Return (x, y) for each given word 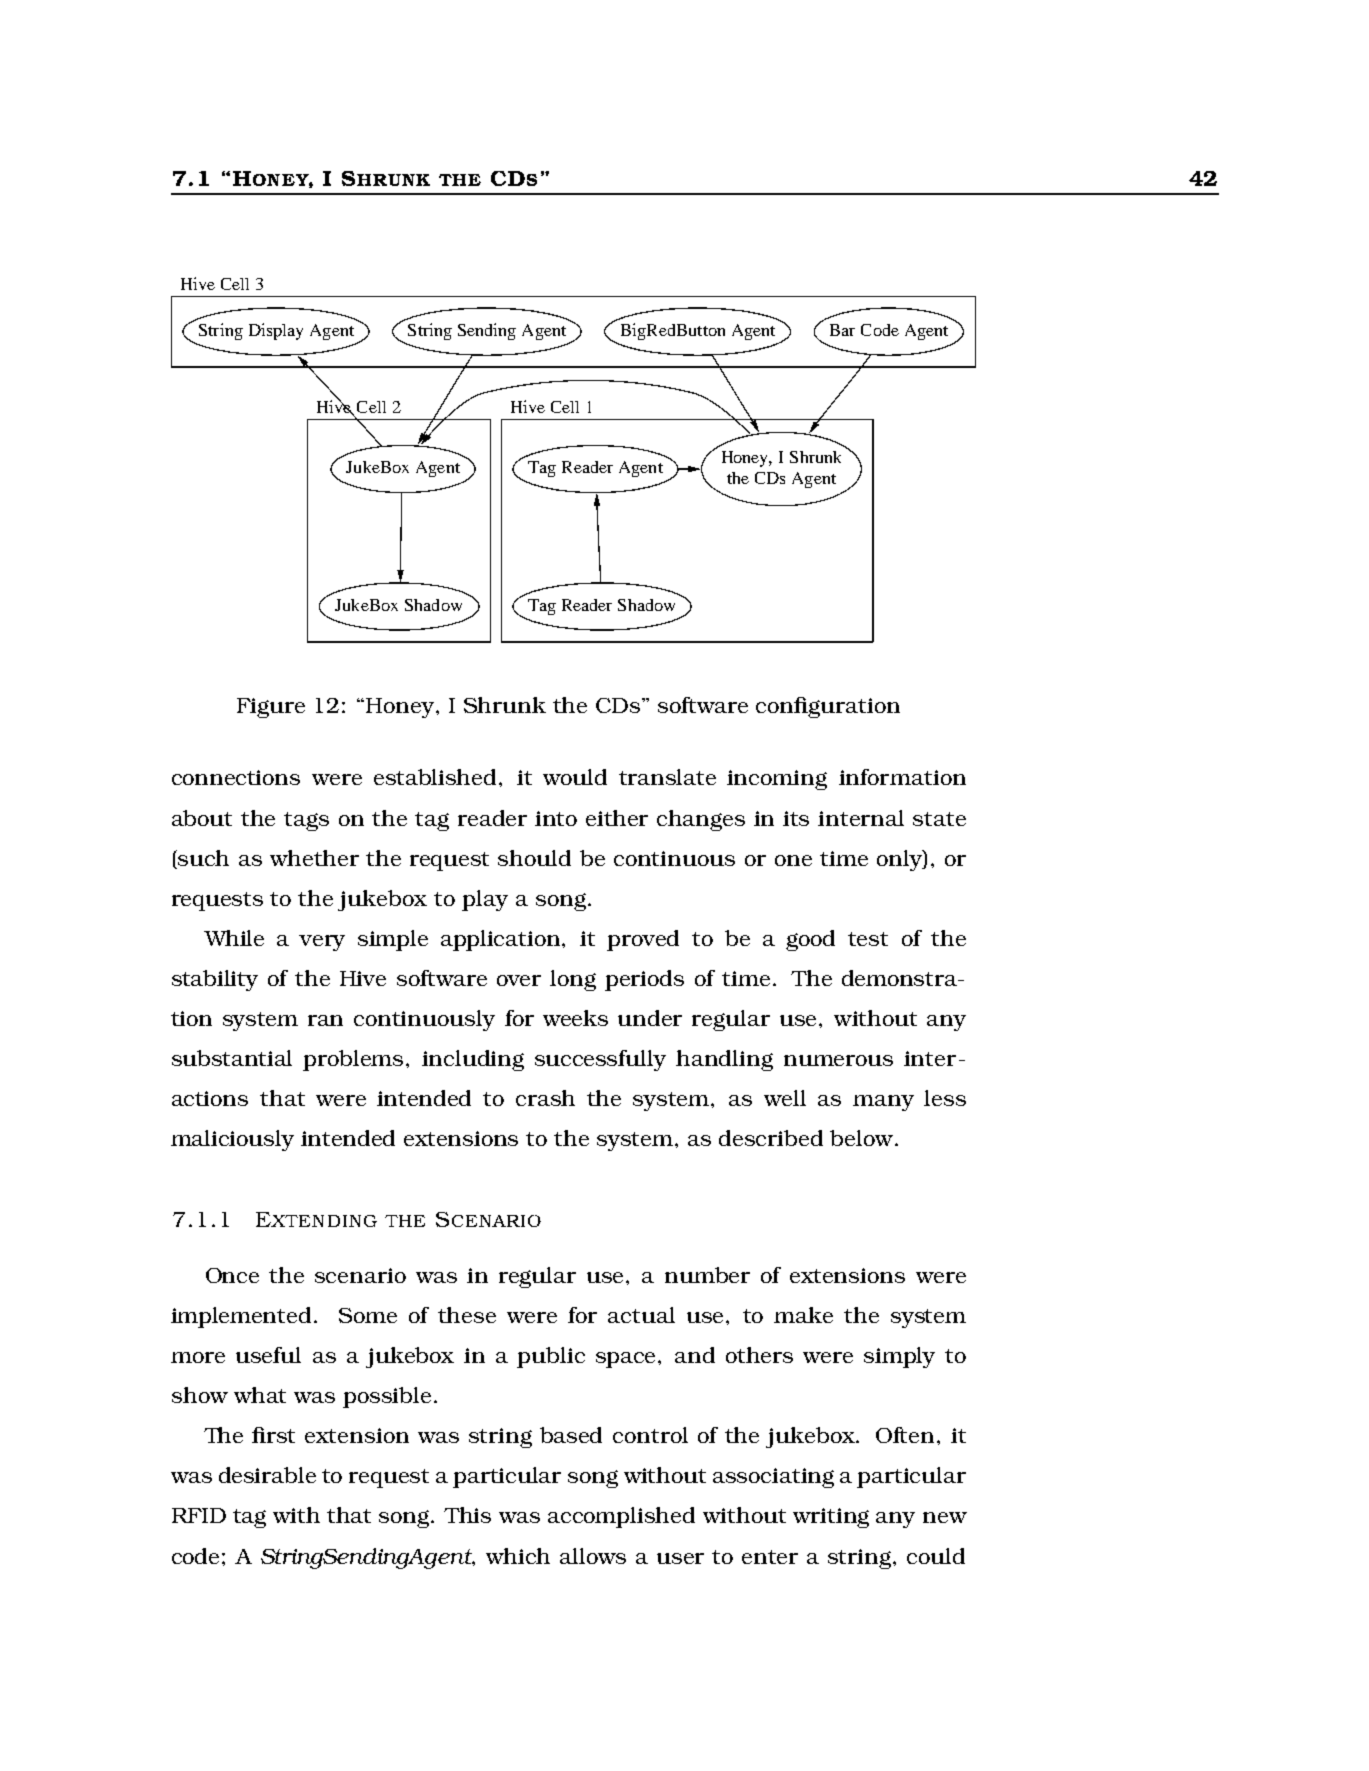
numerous (838, 1060)
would (575, 777)
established (435, 777)
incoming (777, 780)
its (796, 818)
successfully (600, 1060)
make (803, 1315)
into (556, 818)
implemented (241, 1317)
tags (306, 821)
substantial (232, 1058)
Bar (842, 330)
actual (641, 1315)
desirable (267, 1475)
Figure (271, 708)
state (939, 819)
